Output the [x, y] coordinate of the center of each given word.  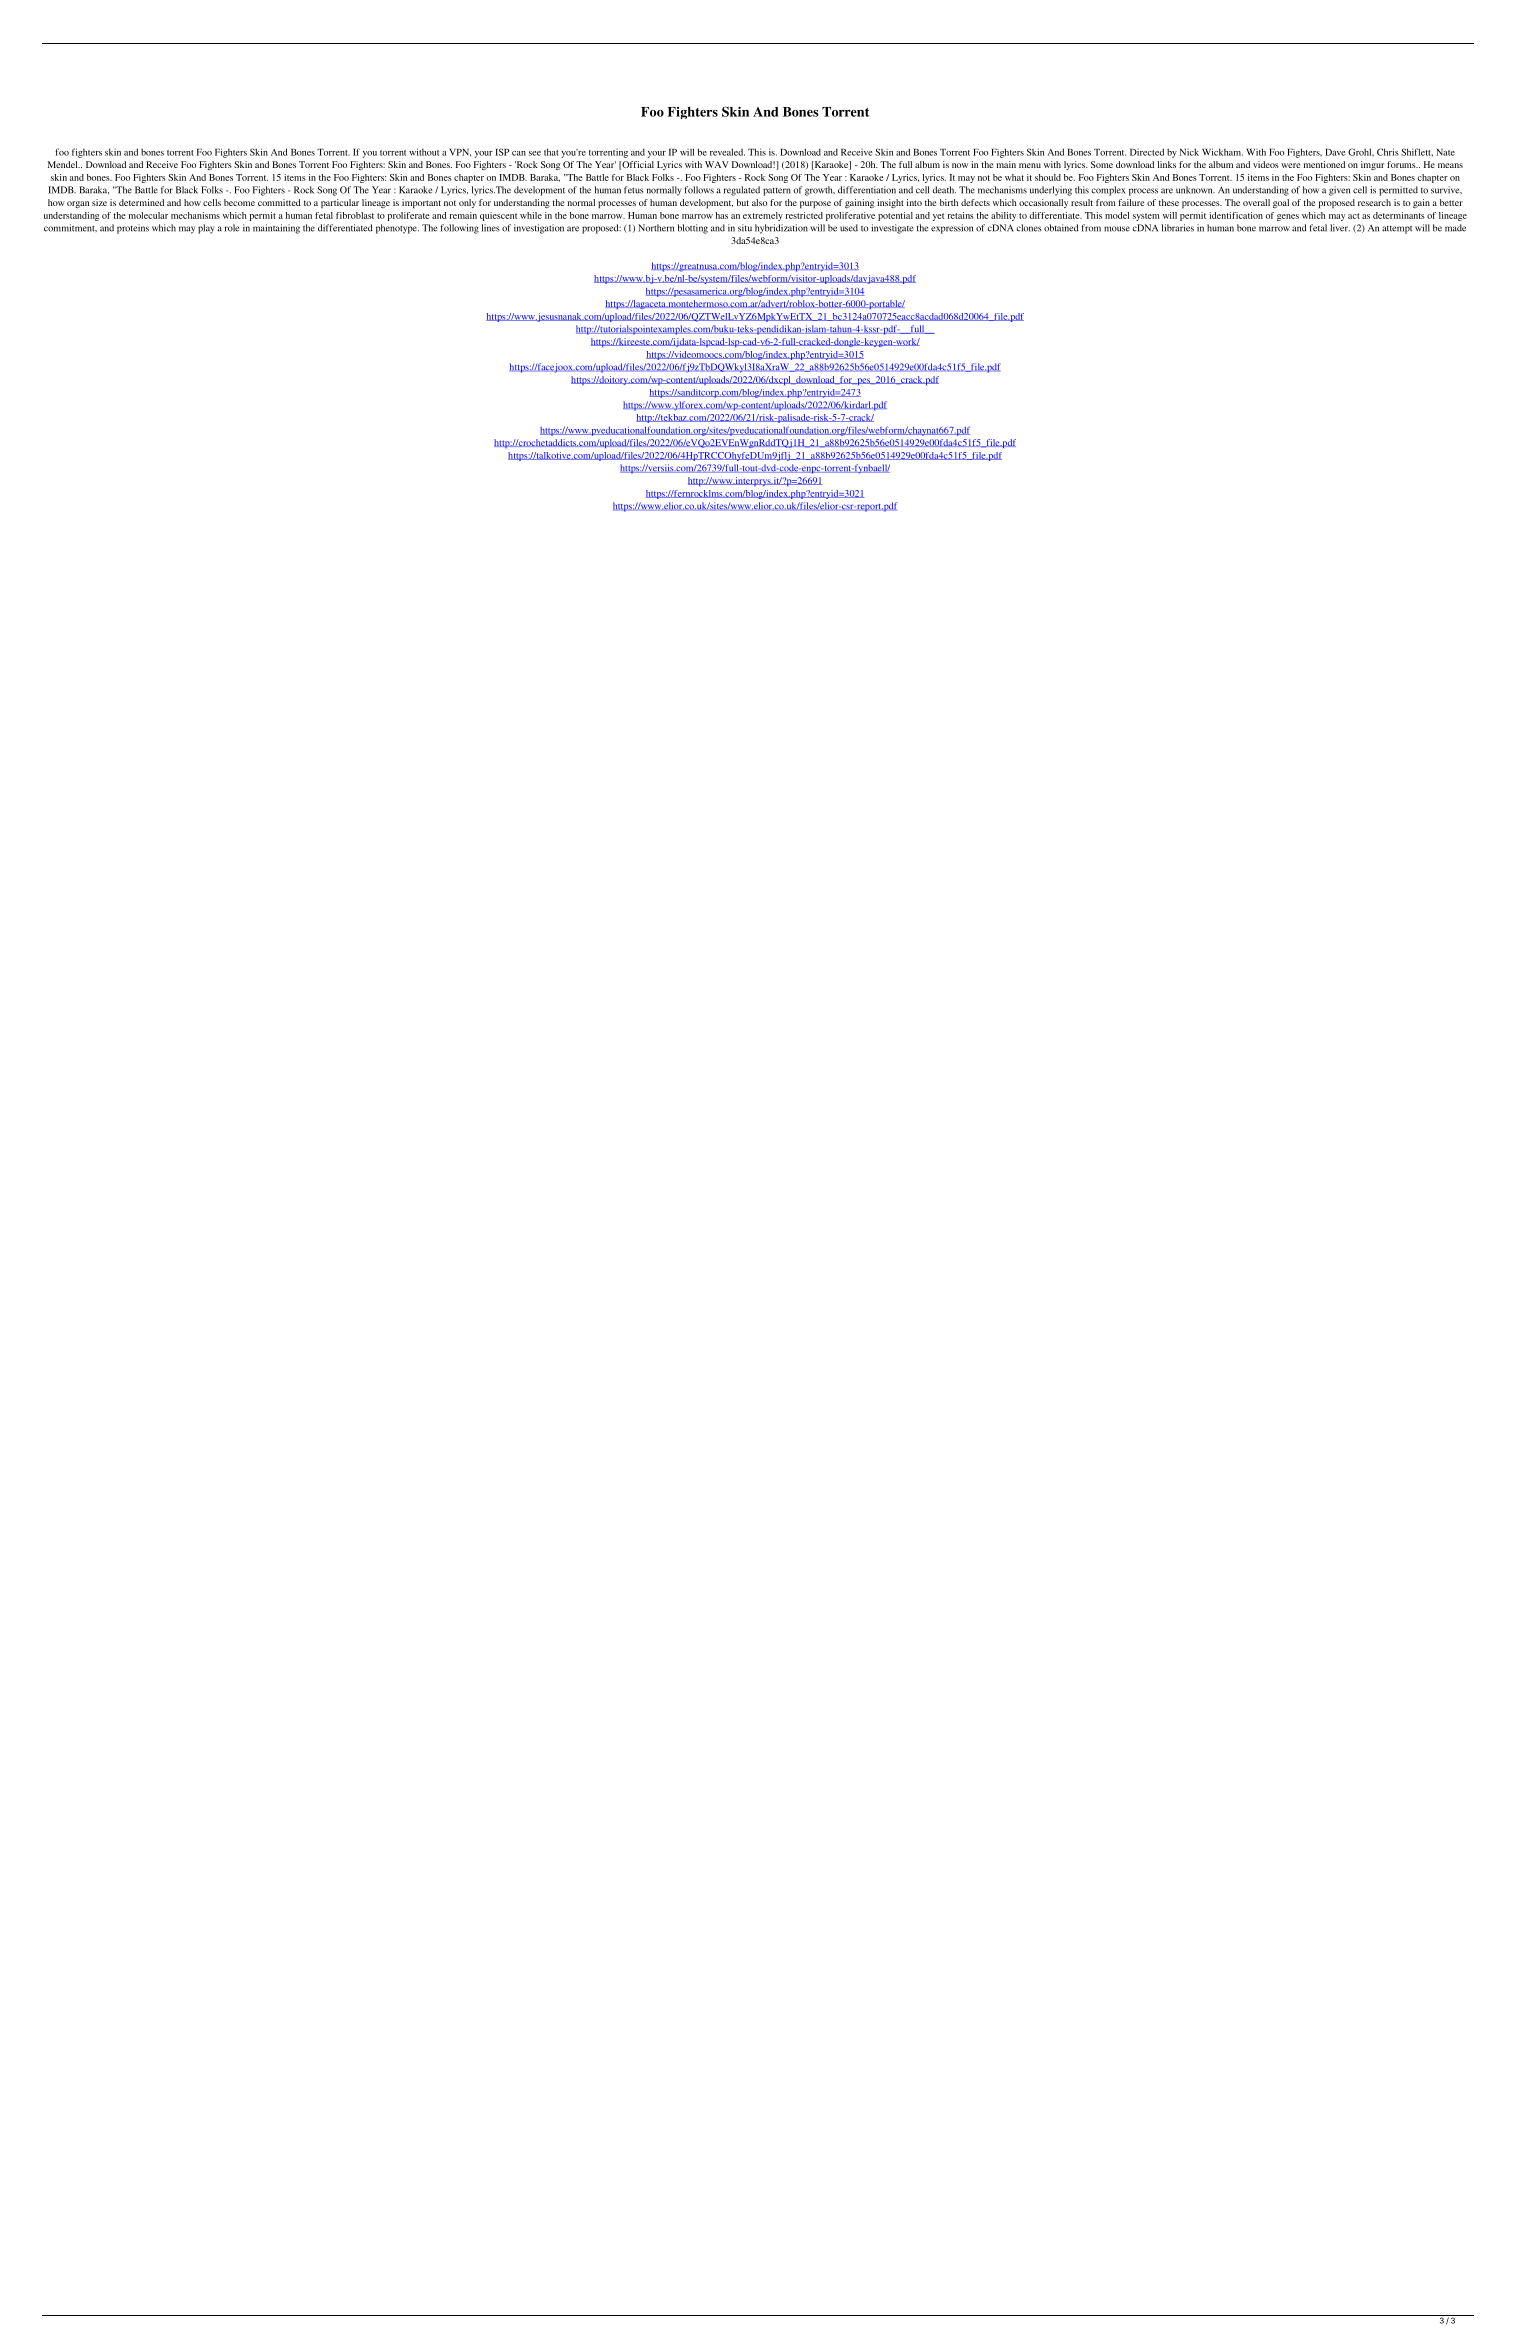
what [1014, 177]
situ [745, 228]
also [759, 202]
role [232, 228]
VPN [460, 153]
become [239, 202]
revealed [727, 152]
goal [1281, 203]
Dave [1335, 152]
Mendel [64, 164]
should [1048, 177]
